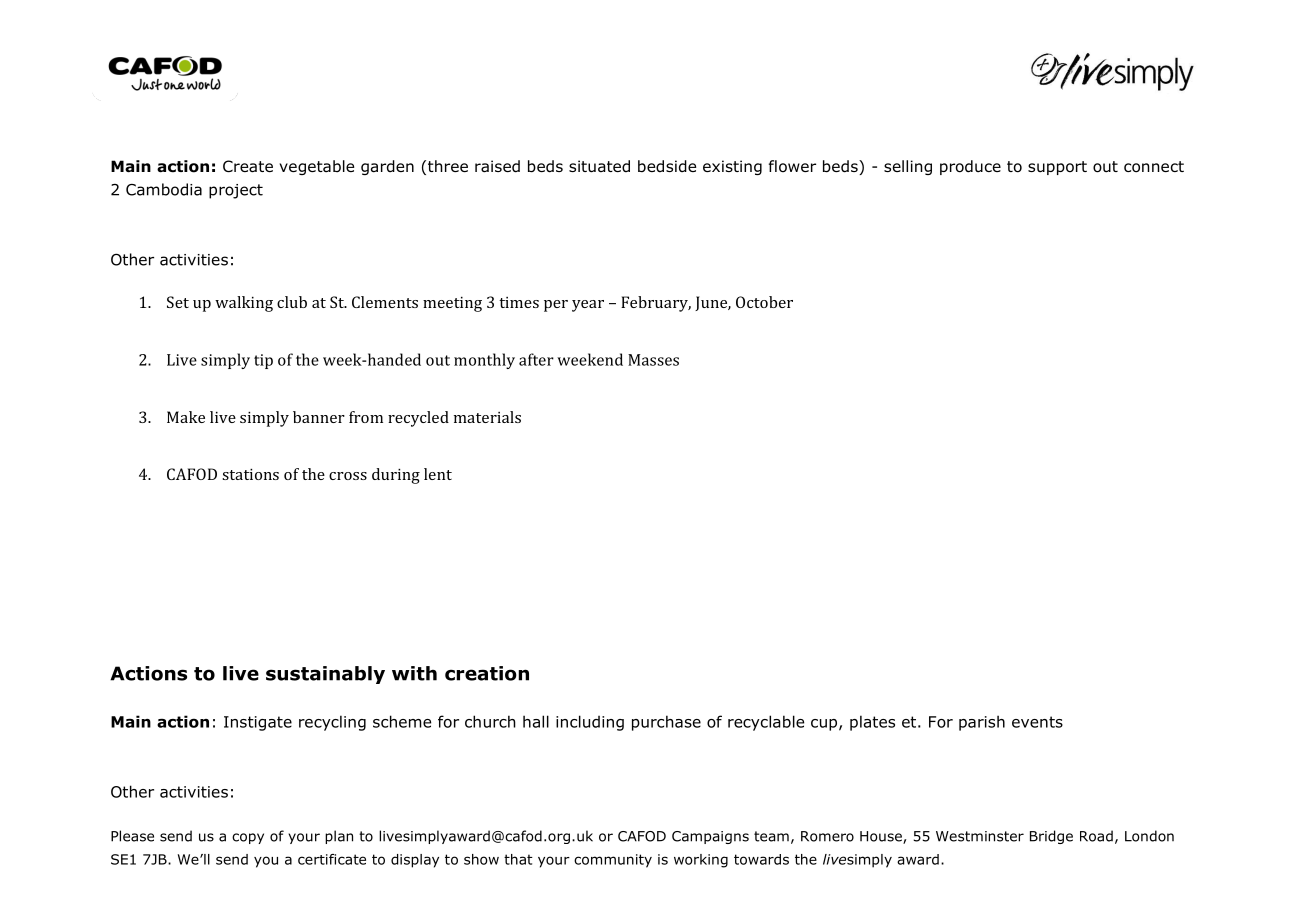 The image size is (1308, 924). What do you see at coordinates (666, 723) in the screenshot?
I see `purchase` at bounding box center [666, 723].
